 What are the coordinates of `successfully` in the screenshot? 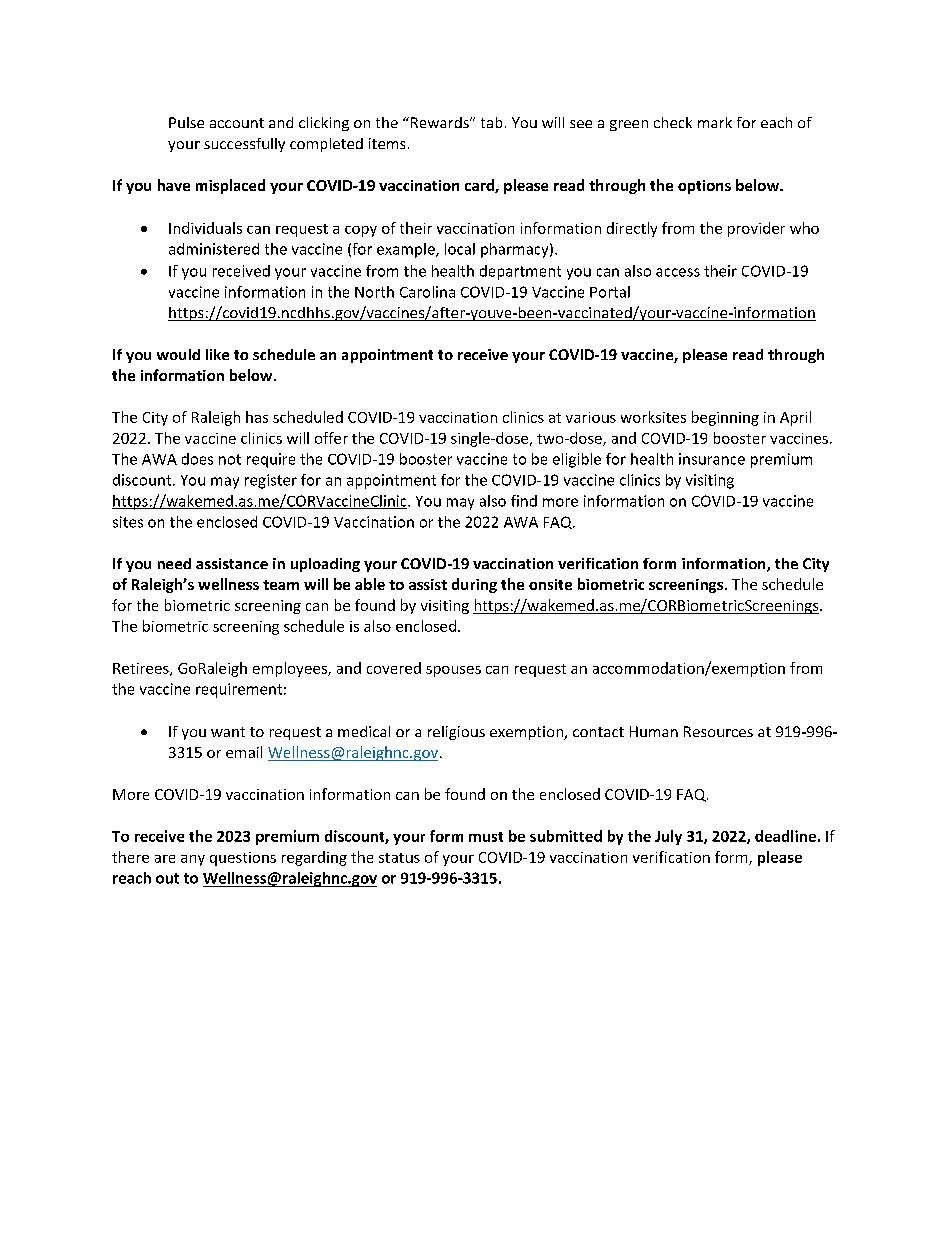 It's located at (244, 145).
